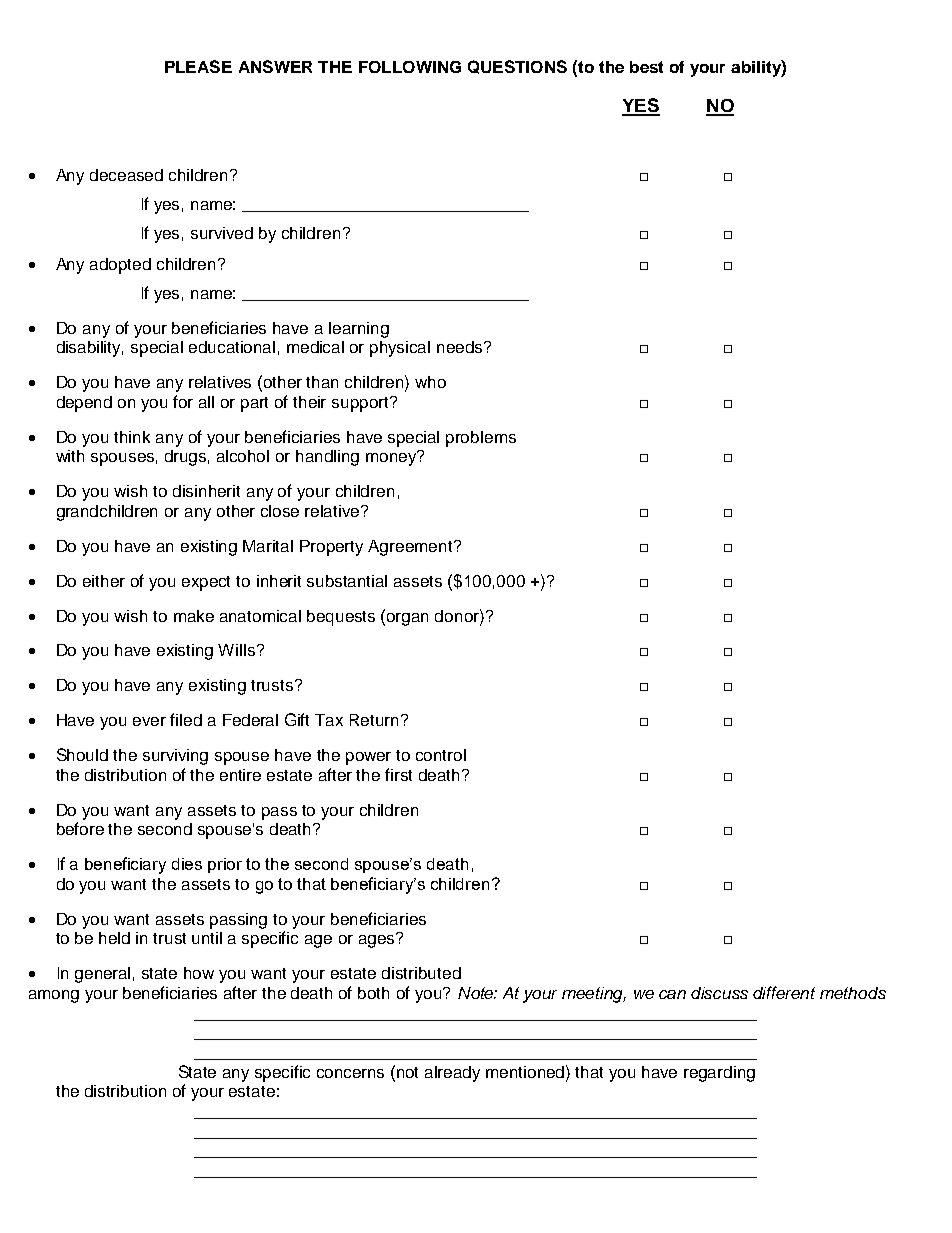 This screenshot has width=952, height=1233. Describe the element at coordinates (198, 66) in the screenshot. I see `PLEASE` at that location.
